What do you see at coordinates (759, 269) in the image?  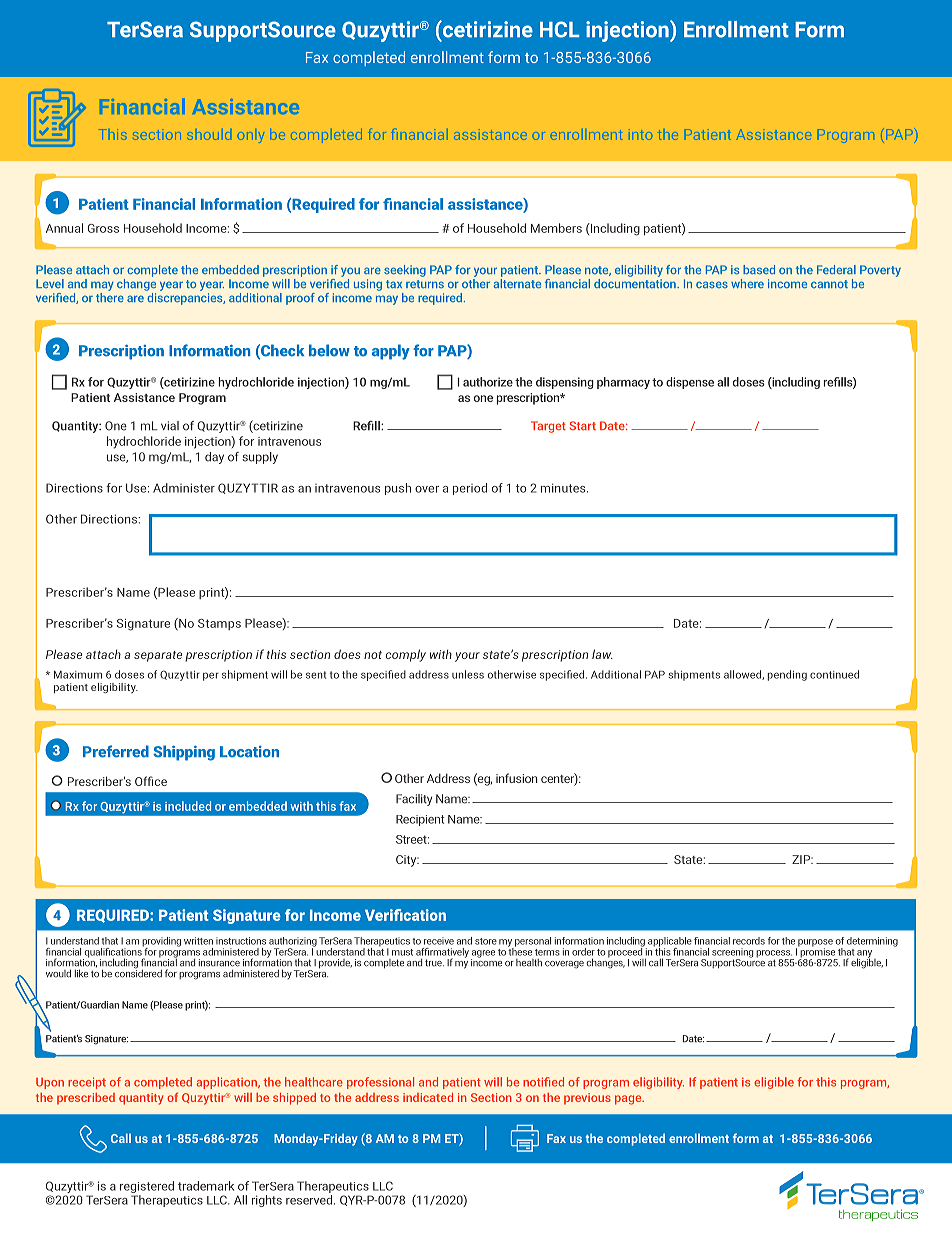 I see `based` at bounding box center [759, 269].
